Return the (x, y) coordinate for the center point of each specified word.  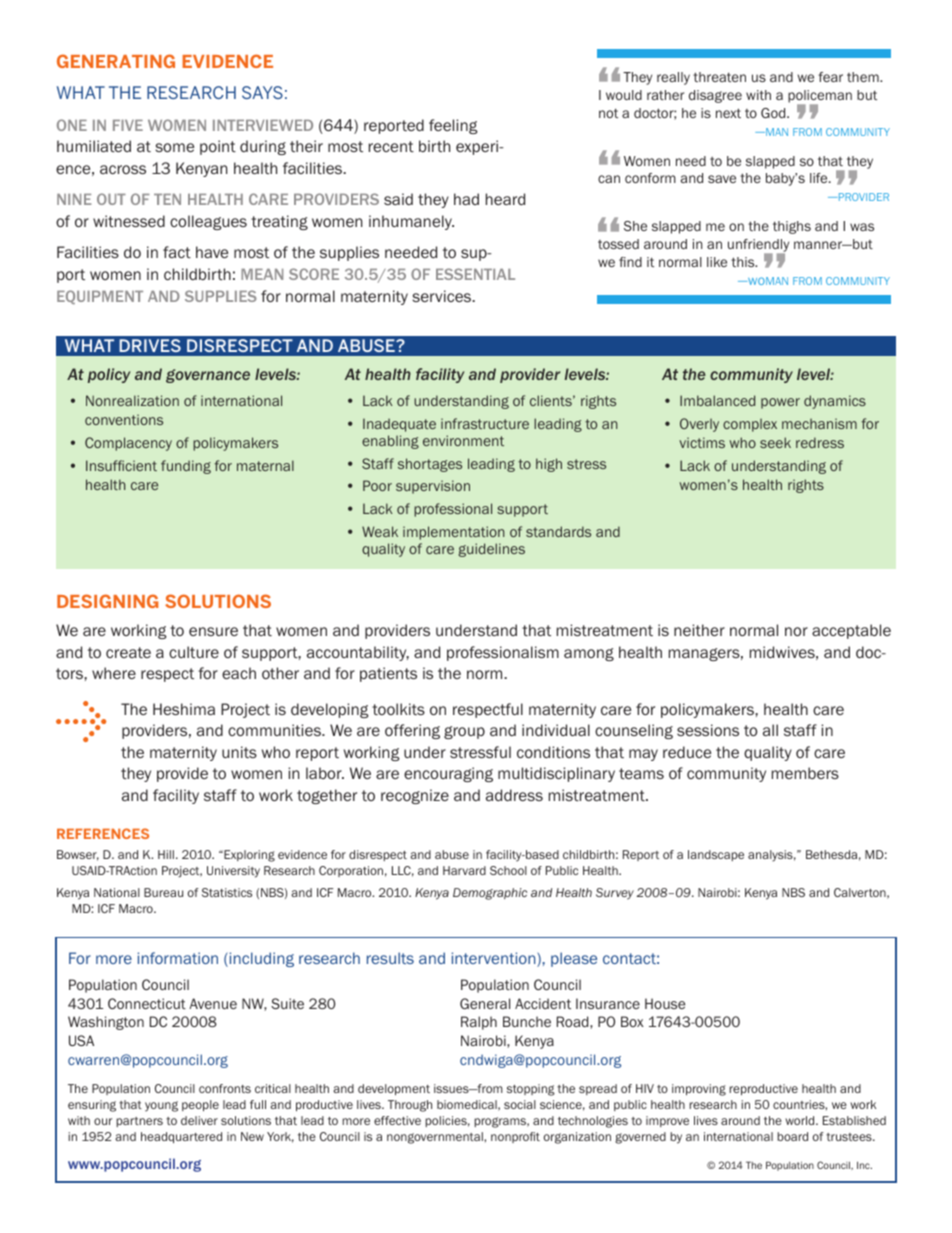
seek (775, 442)
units (239, 752)
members (805, 773)
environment (463, 440)
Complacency (128, 444)
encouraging (448, 774)
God (774, 113)
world (801, 1120)
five (128, 125)
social (520, 1104)
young (161, 1106)
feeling (453, 126)
